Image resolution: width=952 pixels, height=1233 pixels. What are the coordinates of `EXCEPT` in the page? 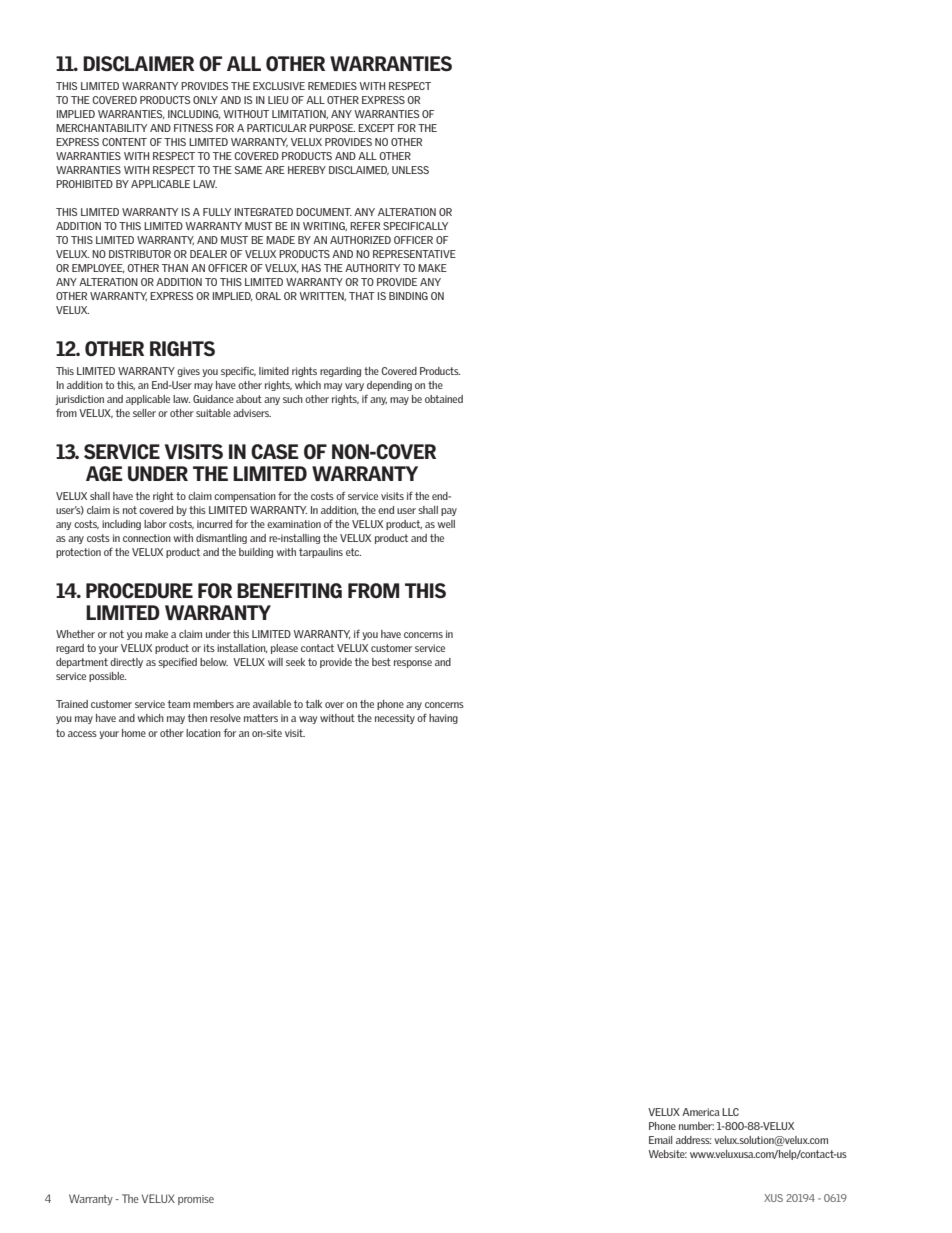 It's located at (376, 128).
